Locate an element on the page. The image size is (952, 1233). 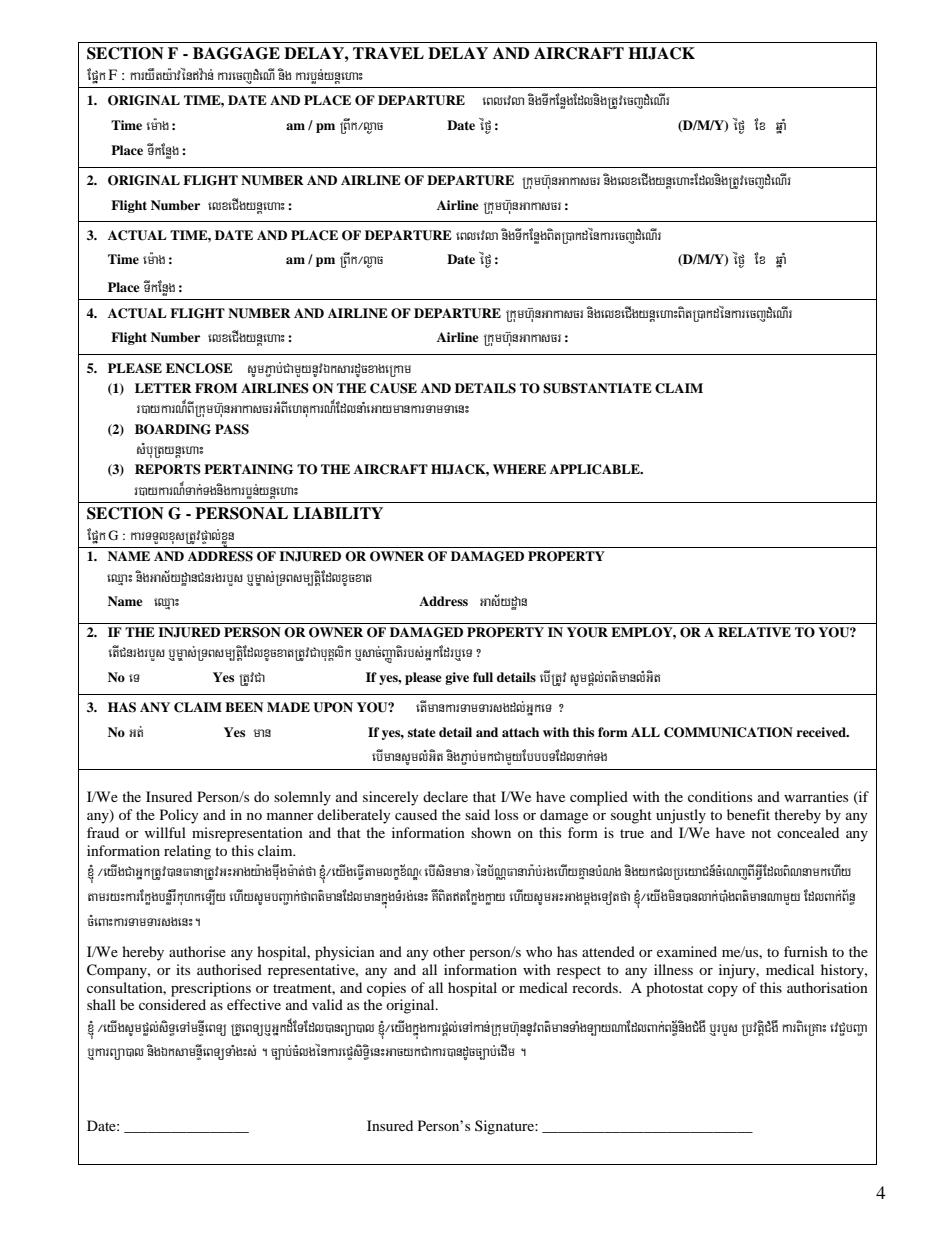
APPLICABLE is located at coordinates (596, 469).
